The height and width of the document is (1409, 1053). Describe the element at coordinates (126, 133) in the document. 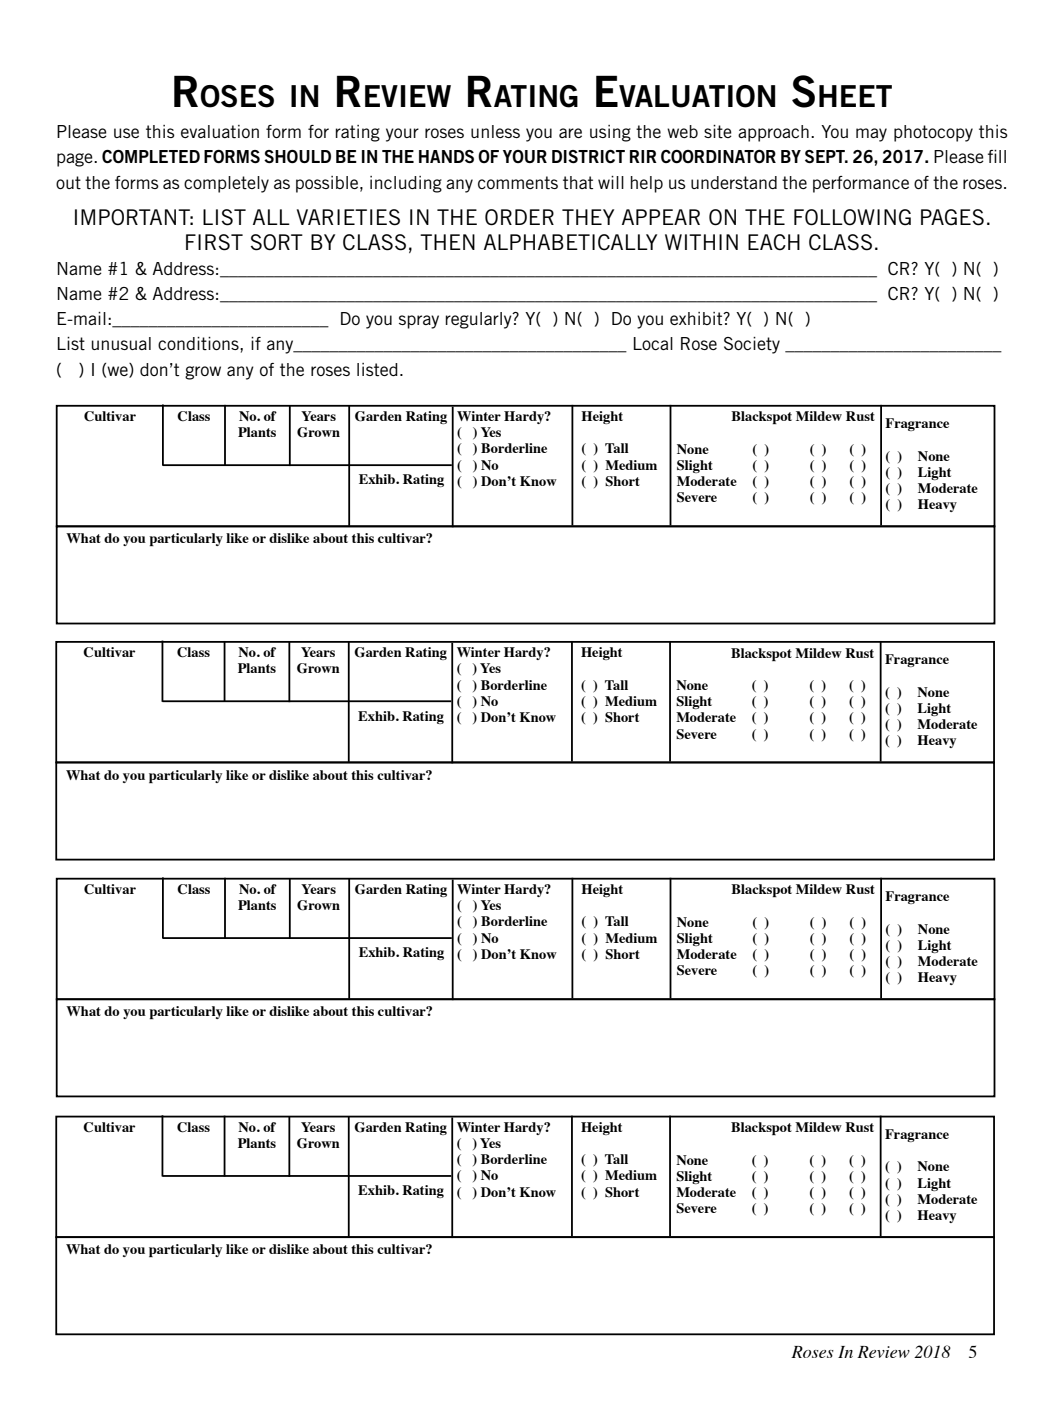

I see `use` at that location.
